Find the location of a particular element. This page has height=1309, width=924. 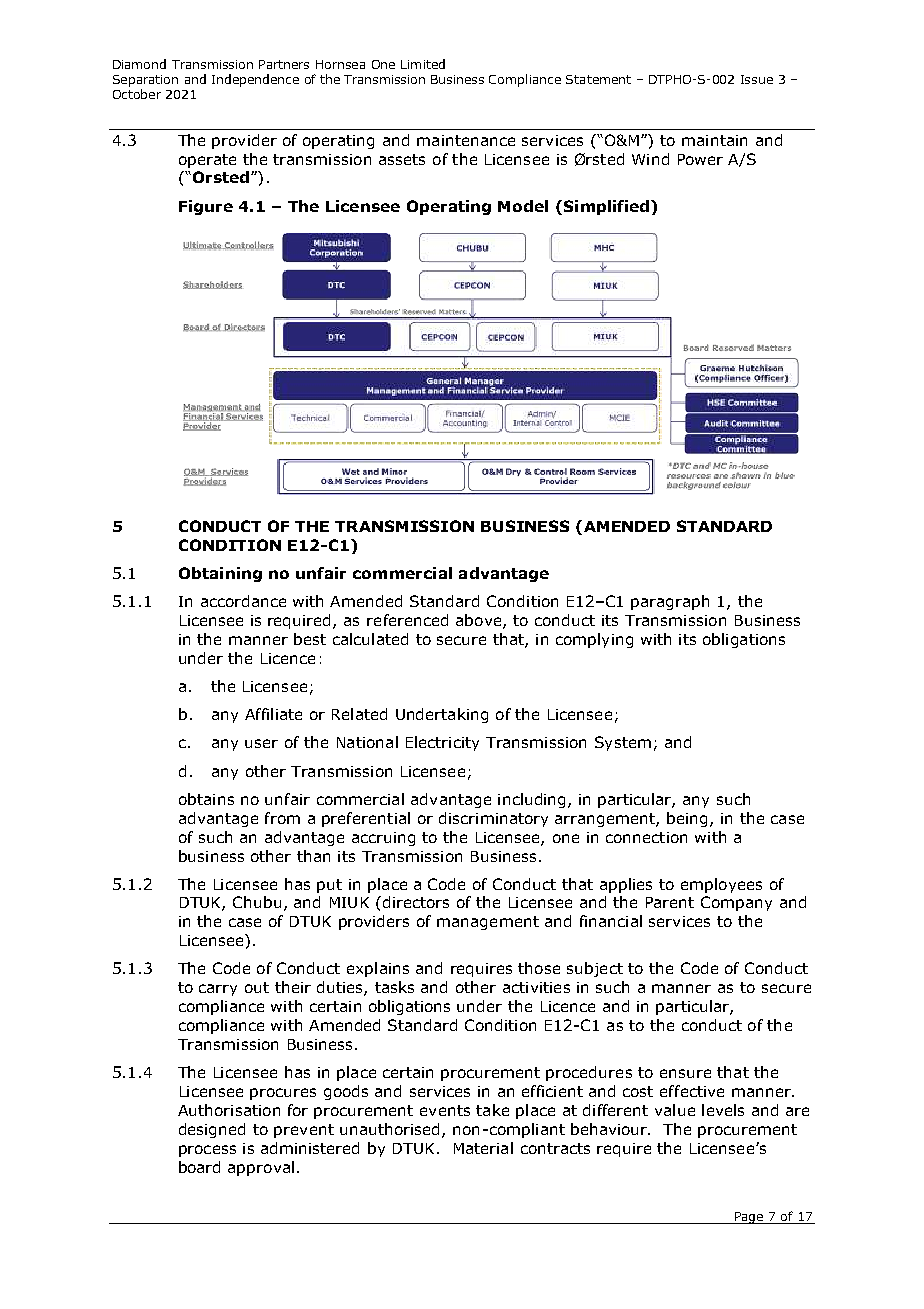

maintain is located at coordinates (714, 140).
